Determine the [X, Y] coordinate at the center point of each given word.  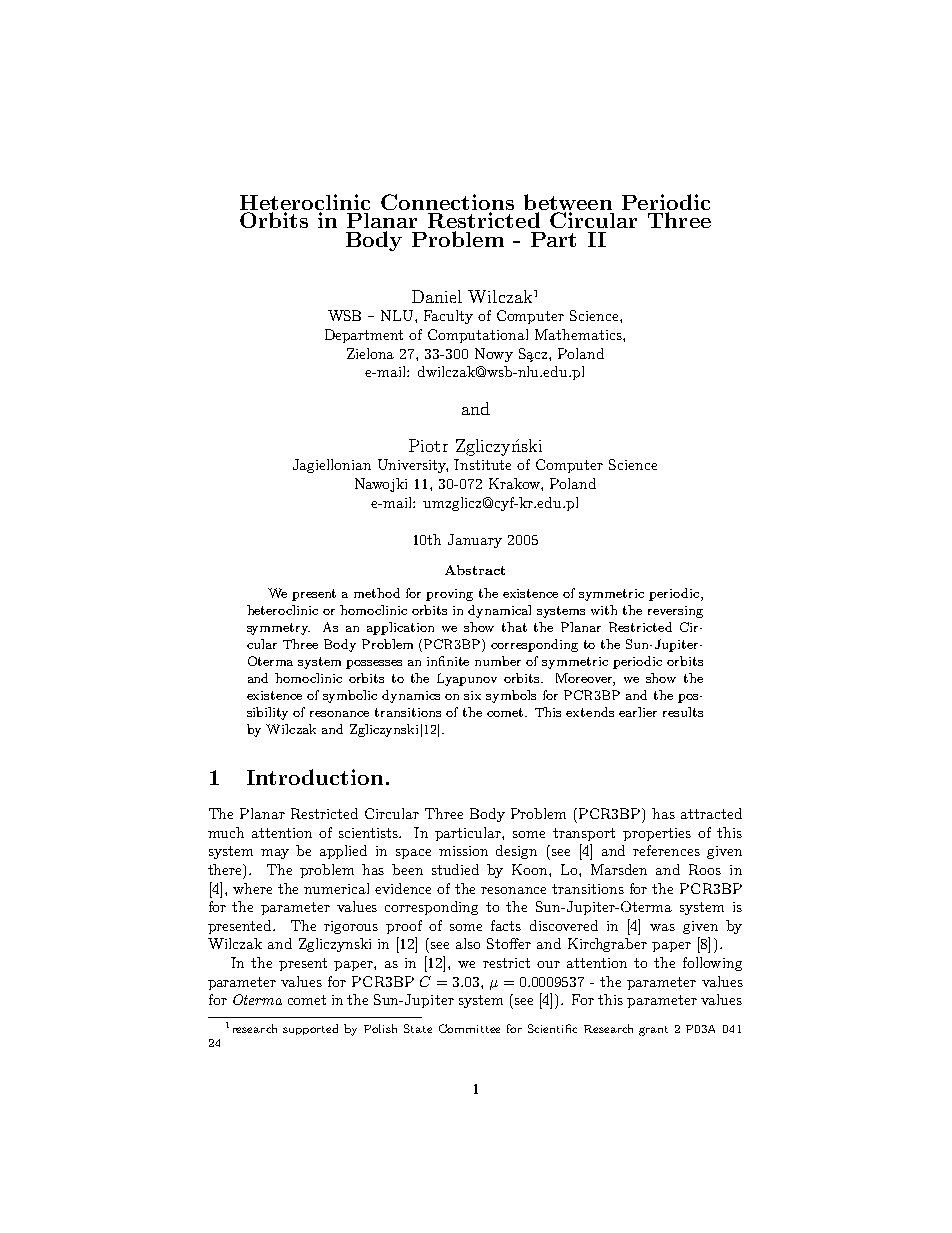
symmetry [278, 629]
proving [449, 595]
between [568, 202]
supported [310, 1029]
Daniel [437, 296]
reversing [675, 612]
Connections [447, 203]
